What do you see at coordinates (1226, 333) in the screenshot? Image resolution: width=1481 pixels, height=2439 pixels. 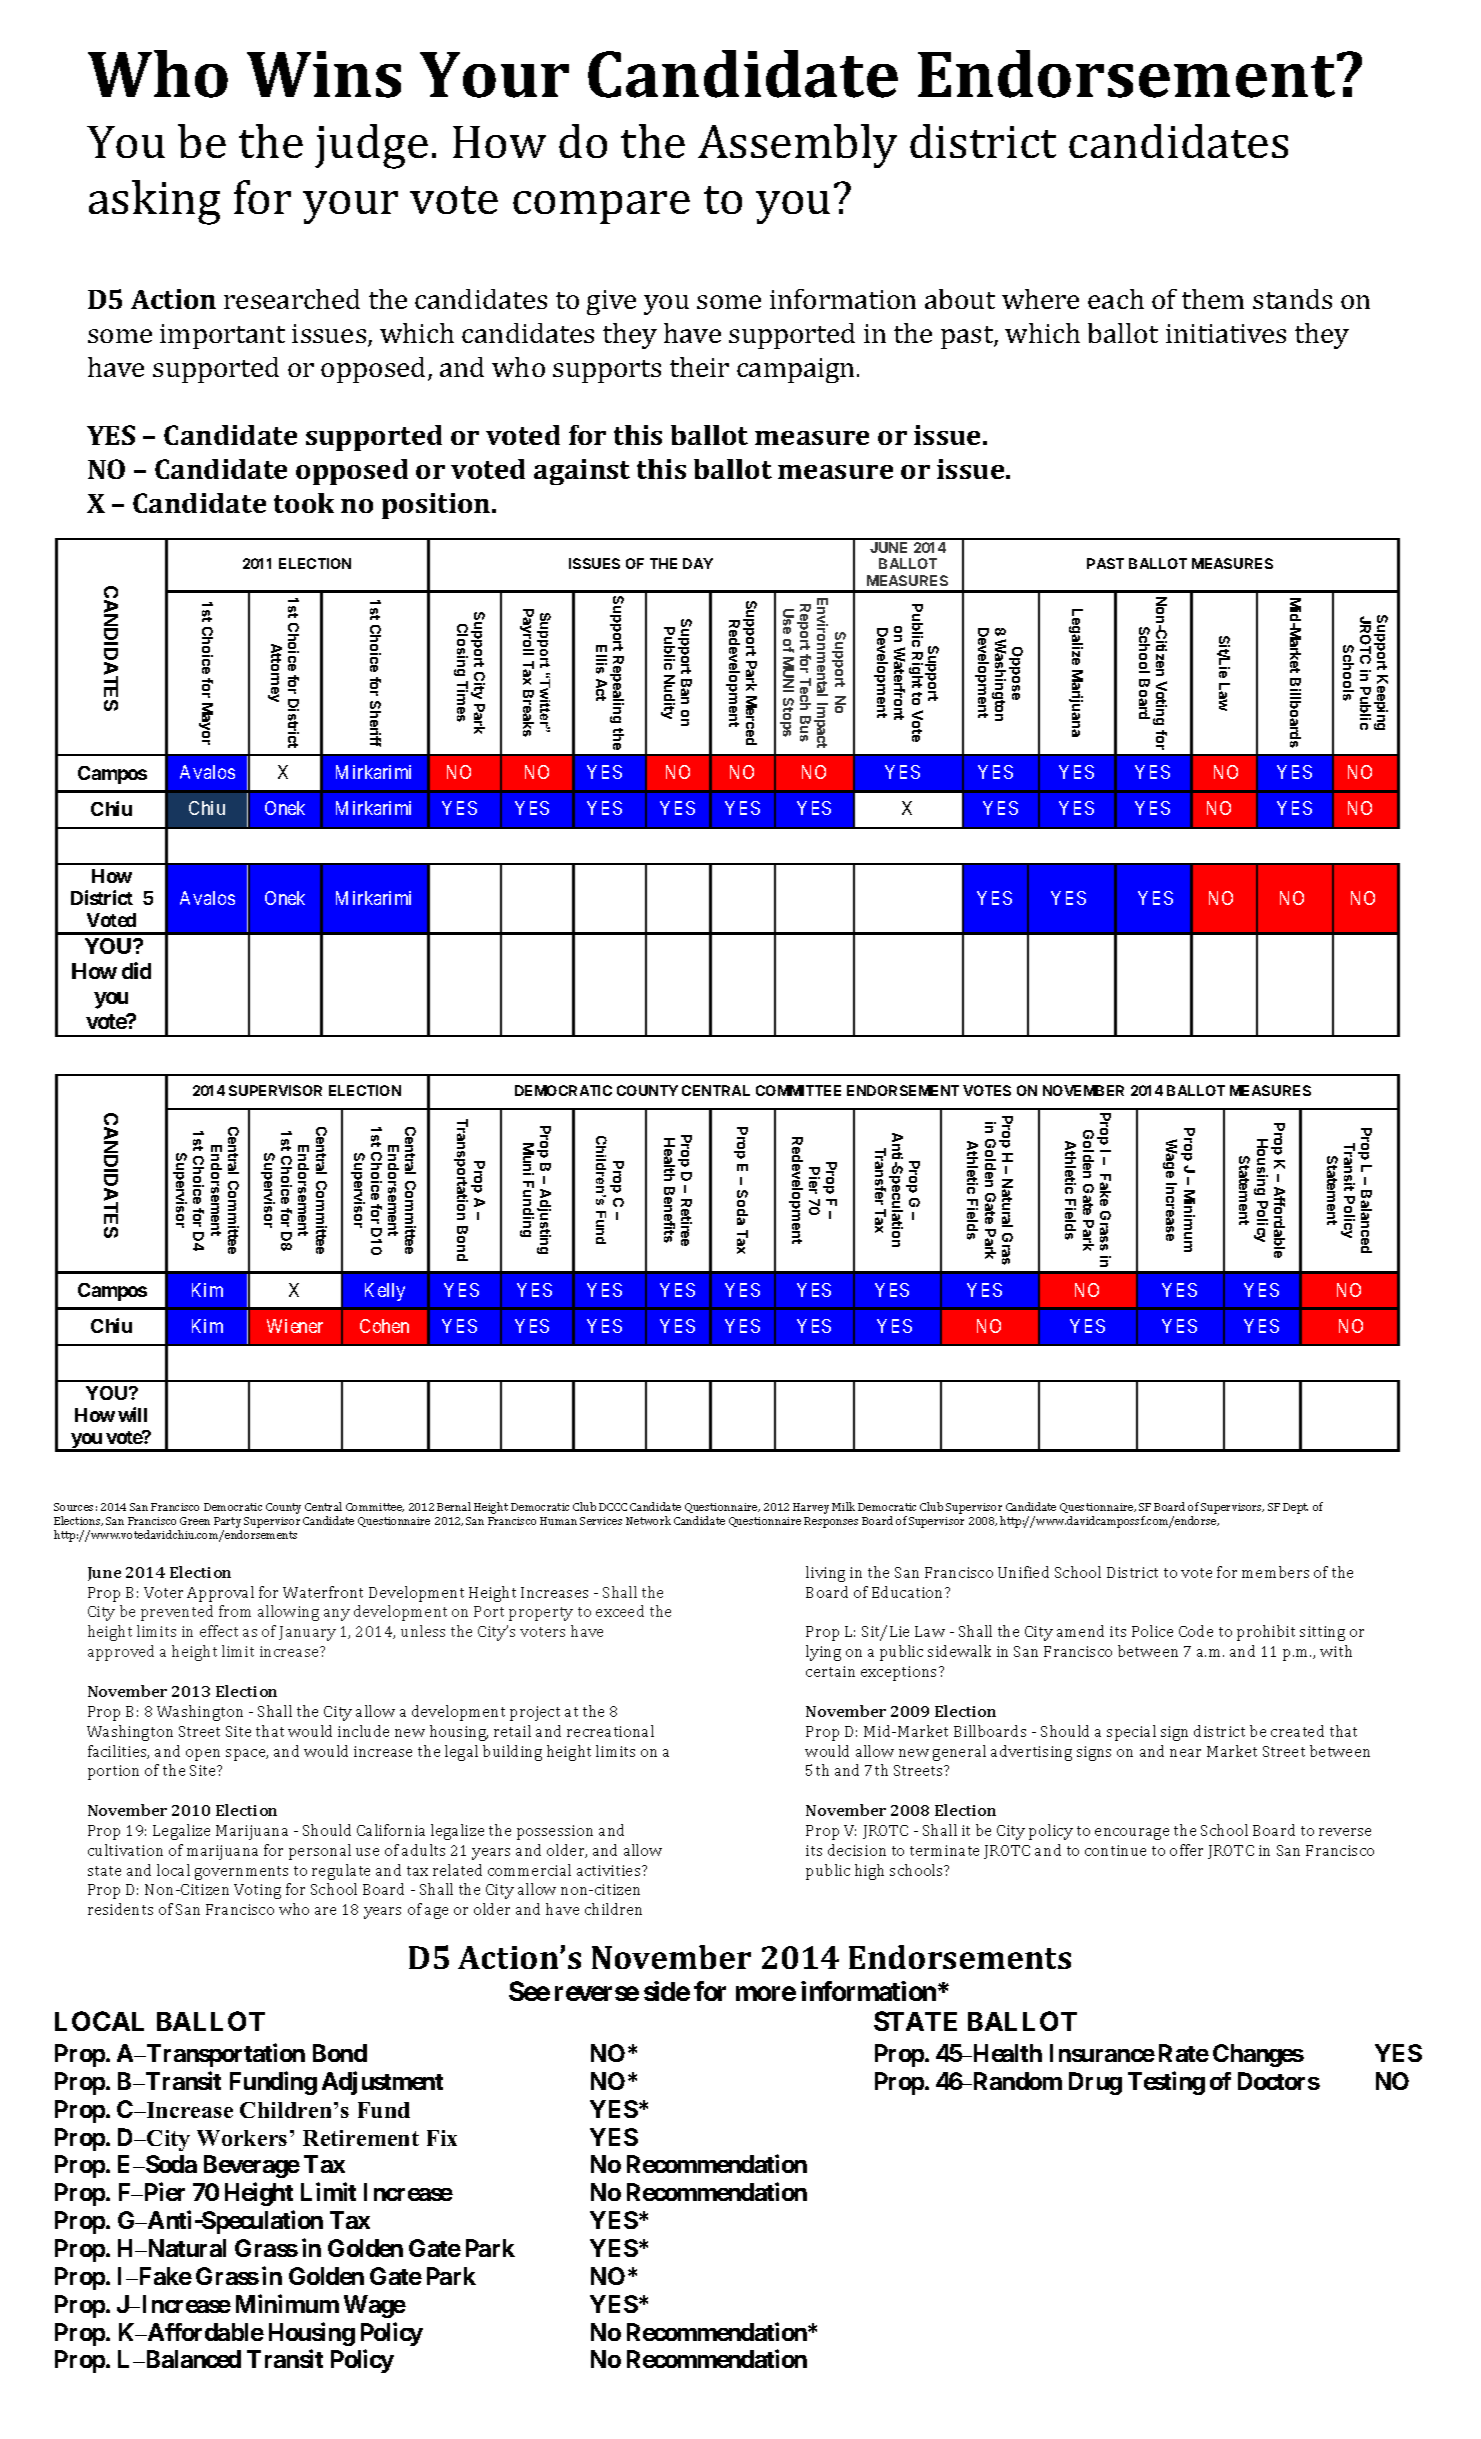 I see `initiatives` at bounding box center [1226, 333].
